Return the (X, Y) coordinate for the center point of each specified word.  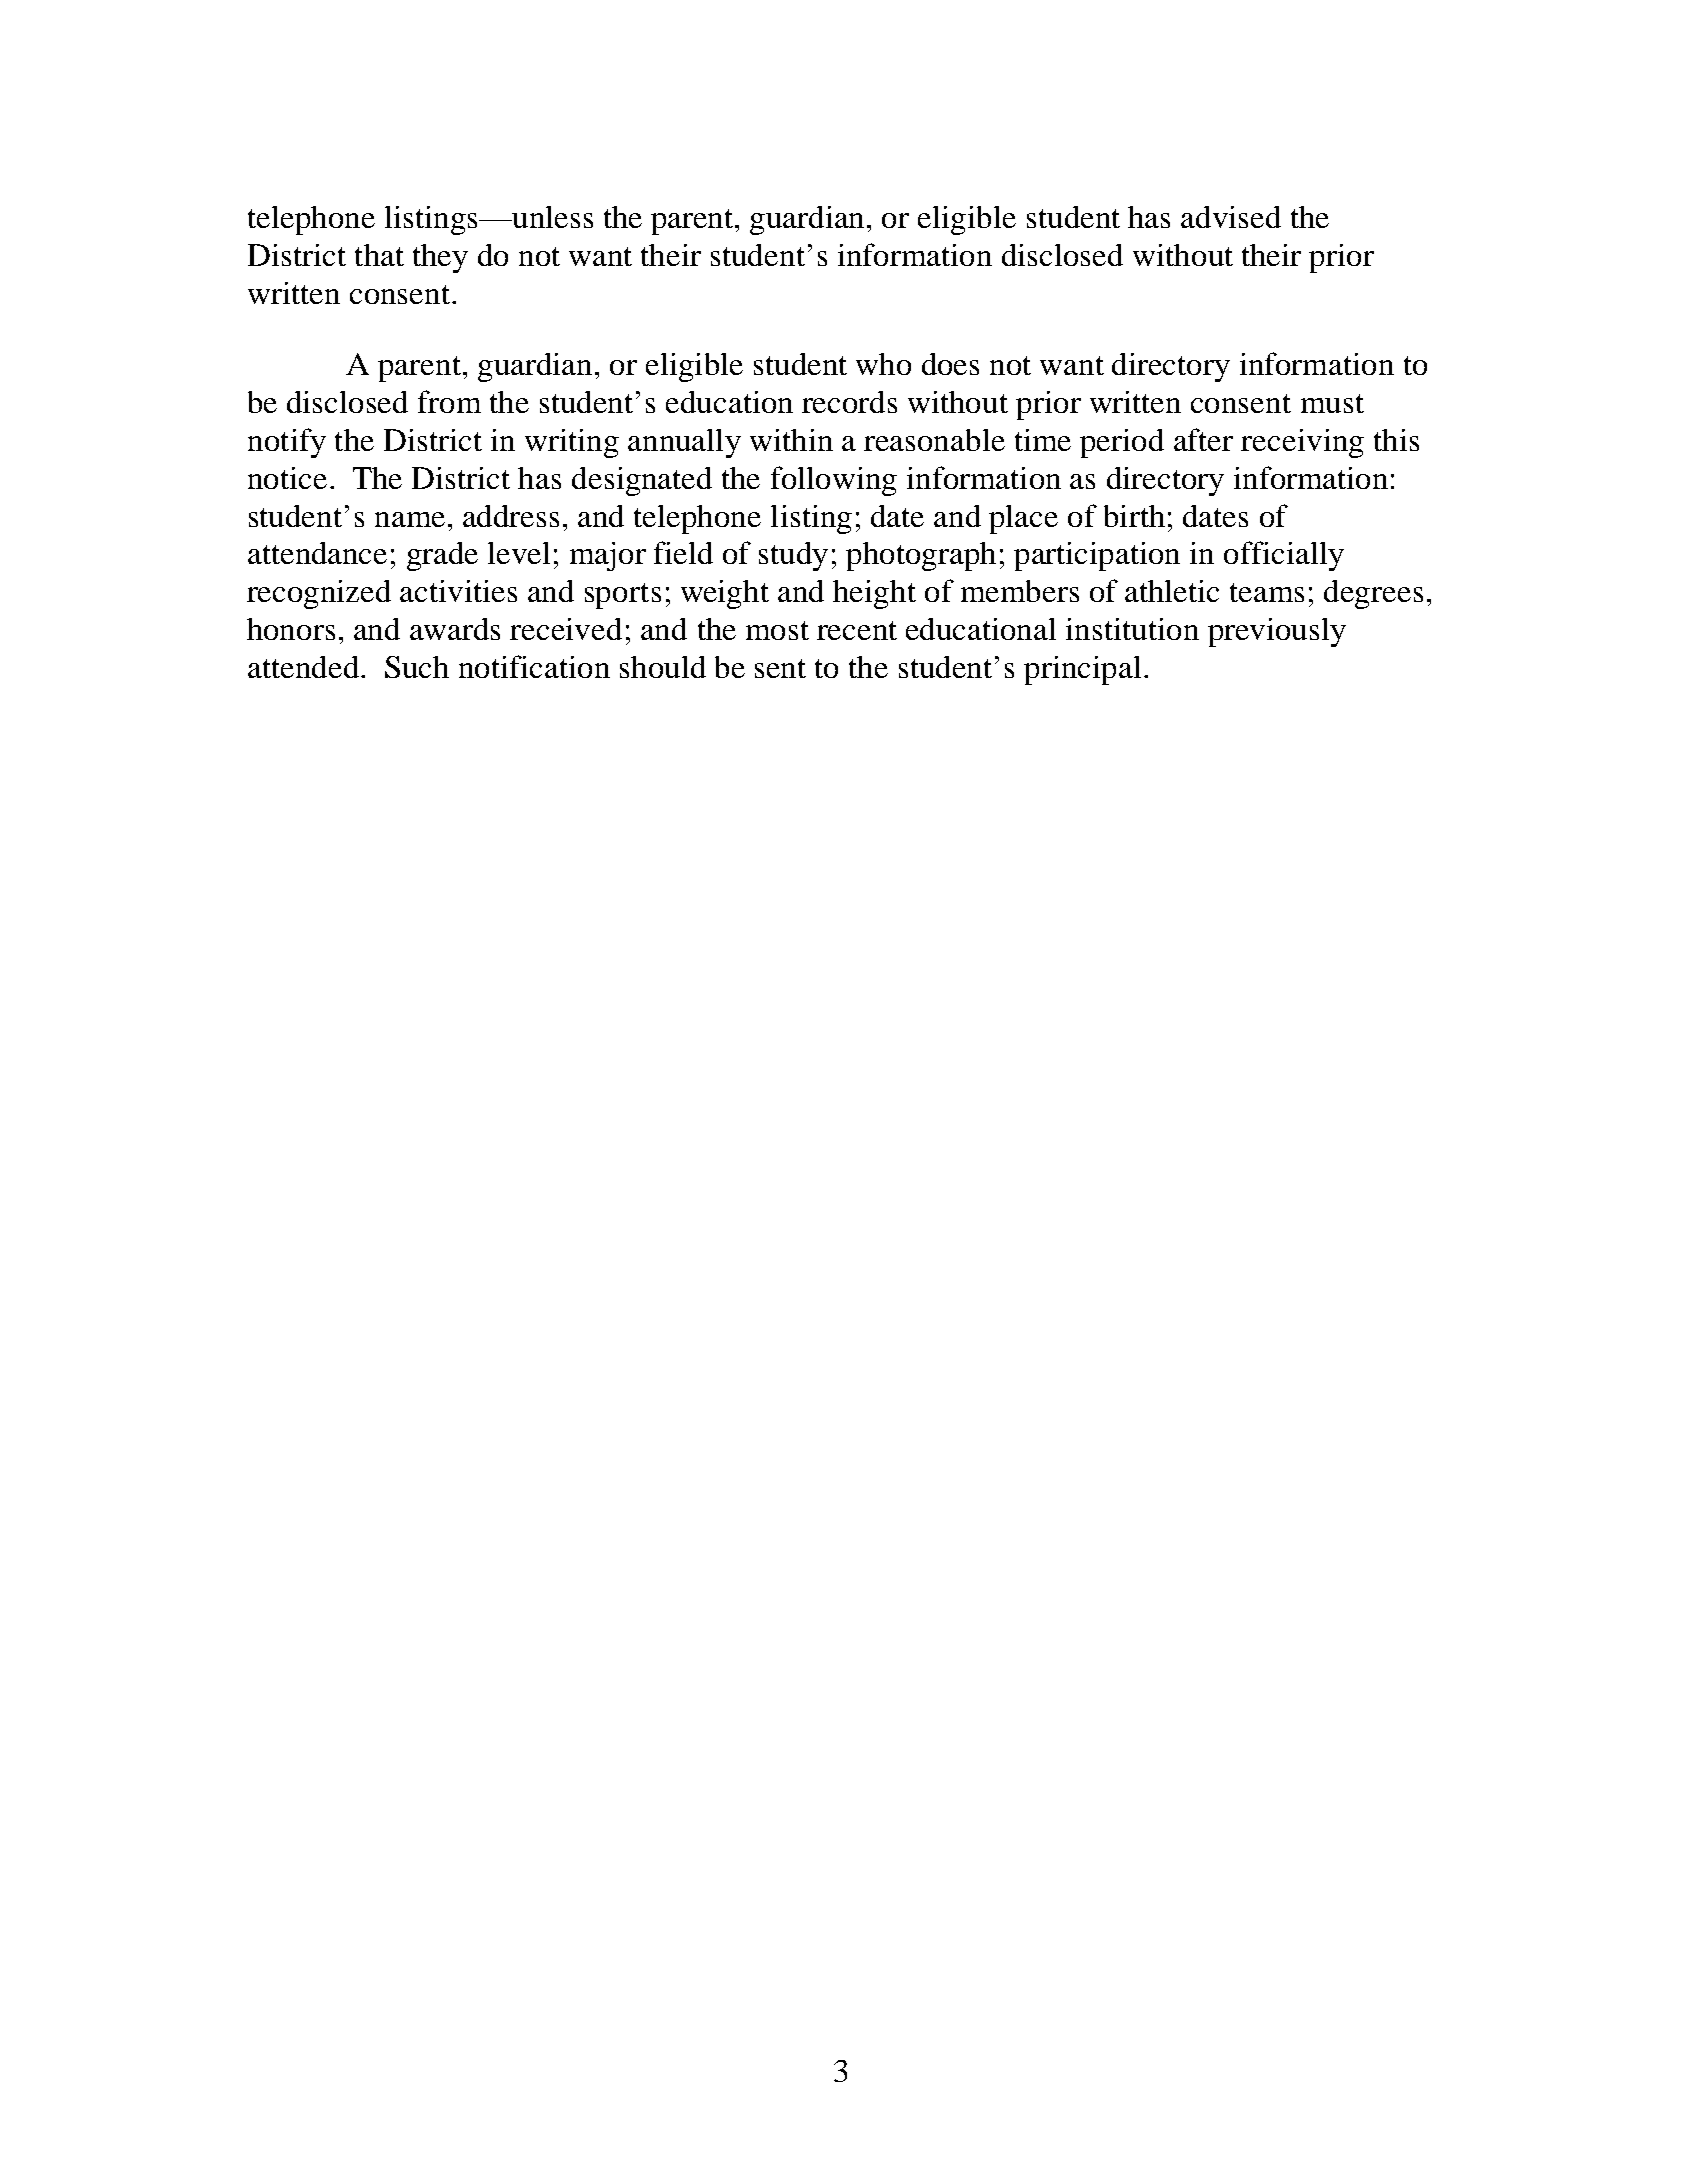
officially (1284, 556)
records (849, 402)
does (950, 364)
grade (442, 556)
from (449, 401)
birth (1134, 516)
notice (287, 478)
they (440, 258)
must (1332, 403)
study (793, 556)
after (1203, 439)
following (834, 481)
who (883, 364)
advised (1231, 217)
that (379, 255)
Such (417, 667)
